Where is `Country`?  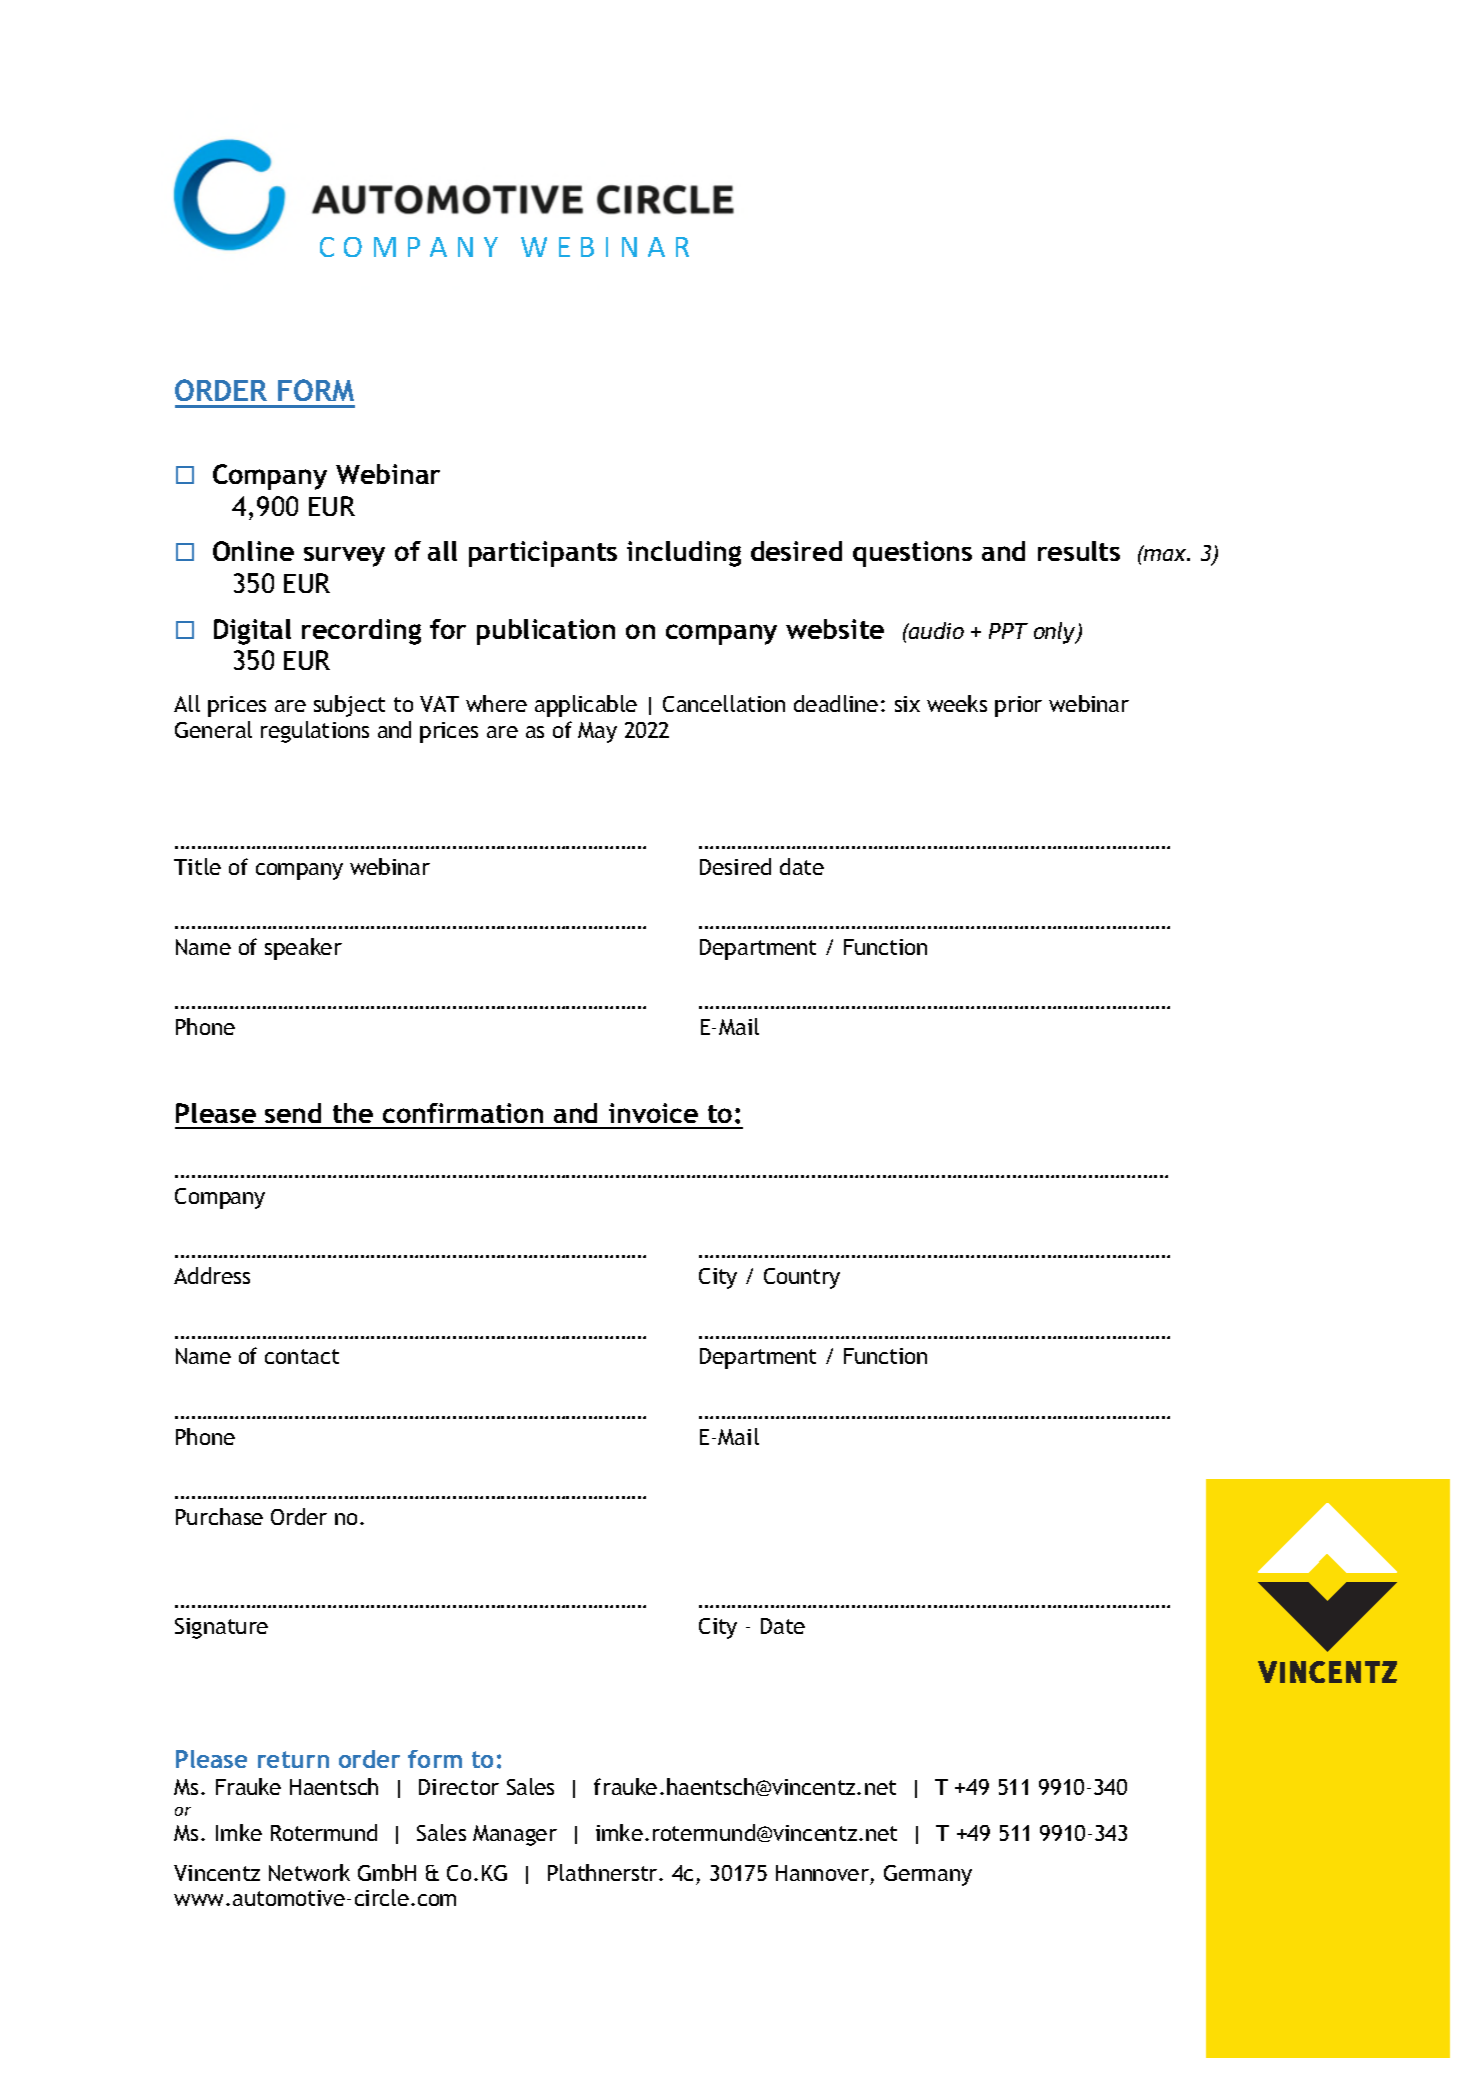 Country is located at coordinates (802, 1278).
